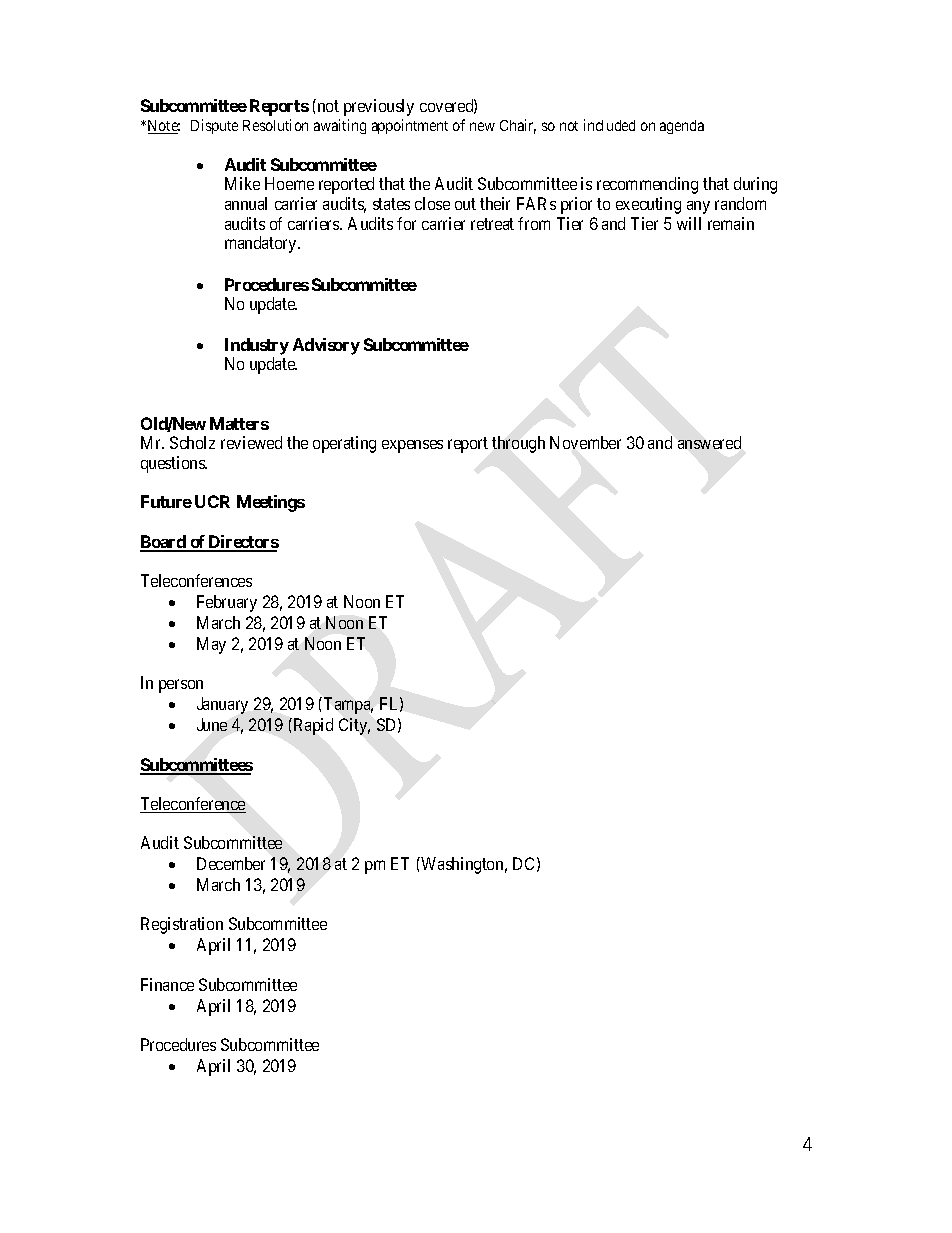 The height and width of the screenshot is (1233, 952). I want to click on Registration, so click(182, 925).
